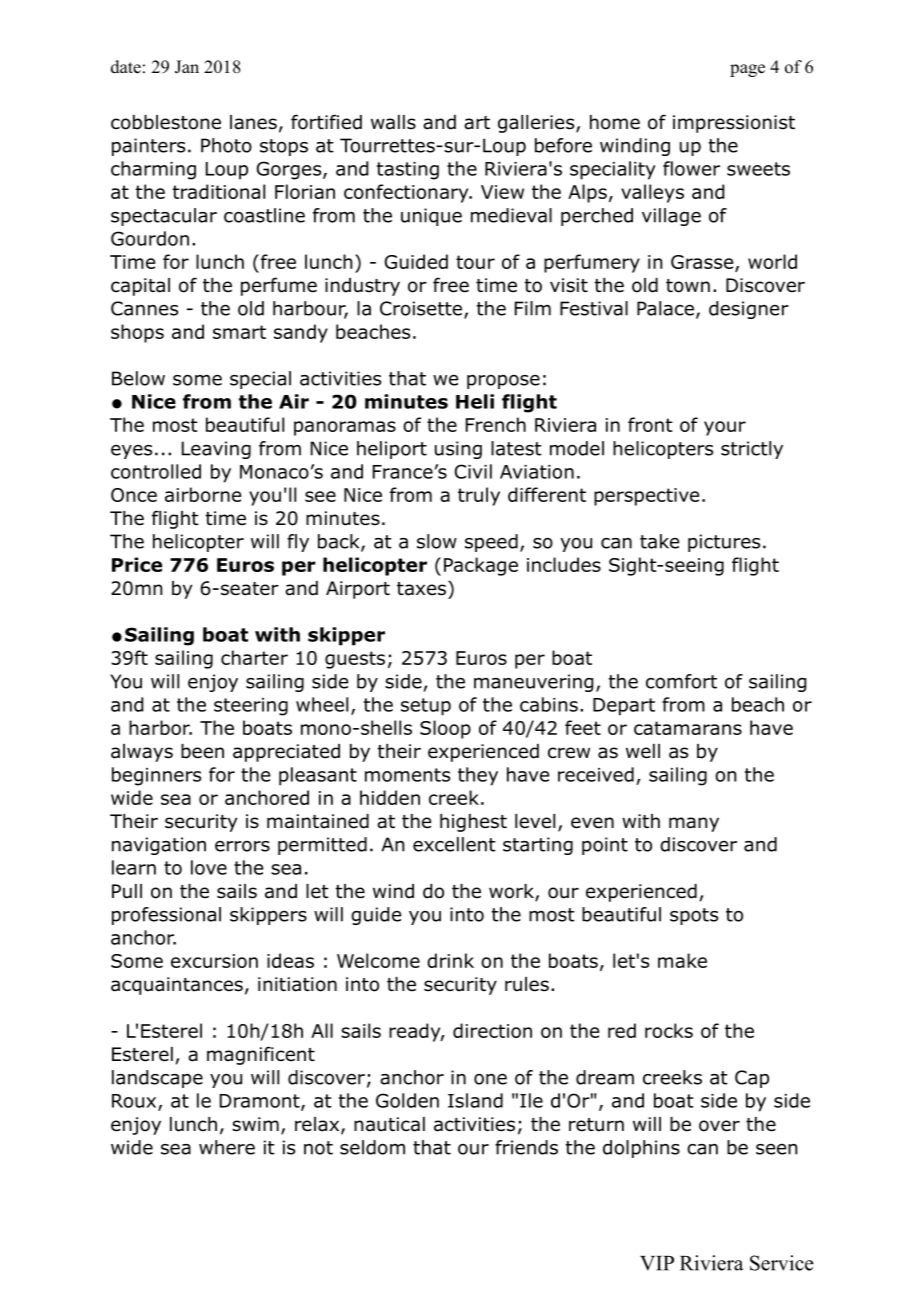 Image resolution: width=924 pixels, height=1308 pixels. Describe the element at coordinates (526, 1147) in the image. I see `friends` at that location.
